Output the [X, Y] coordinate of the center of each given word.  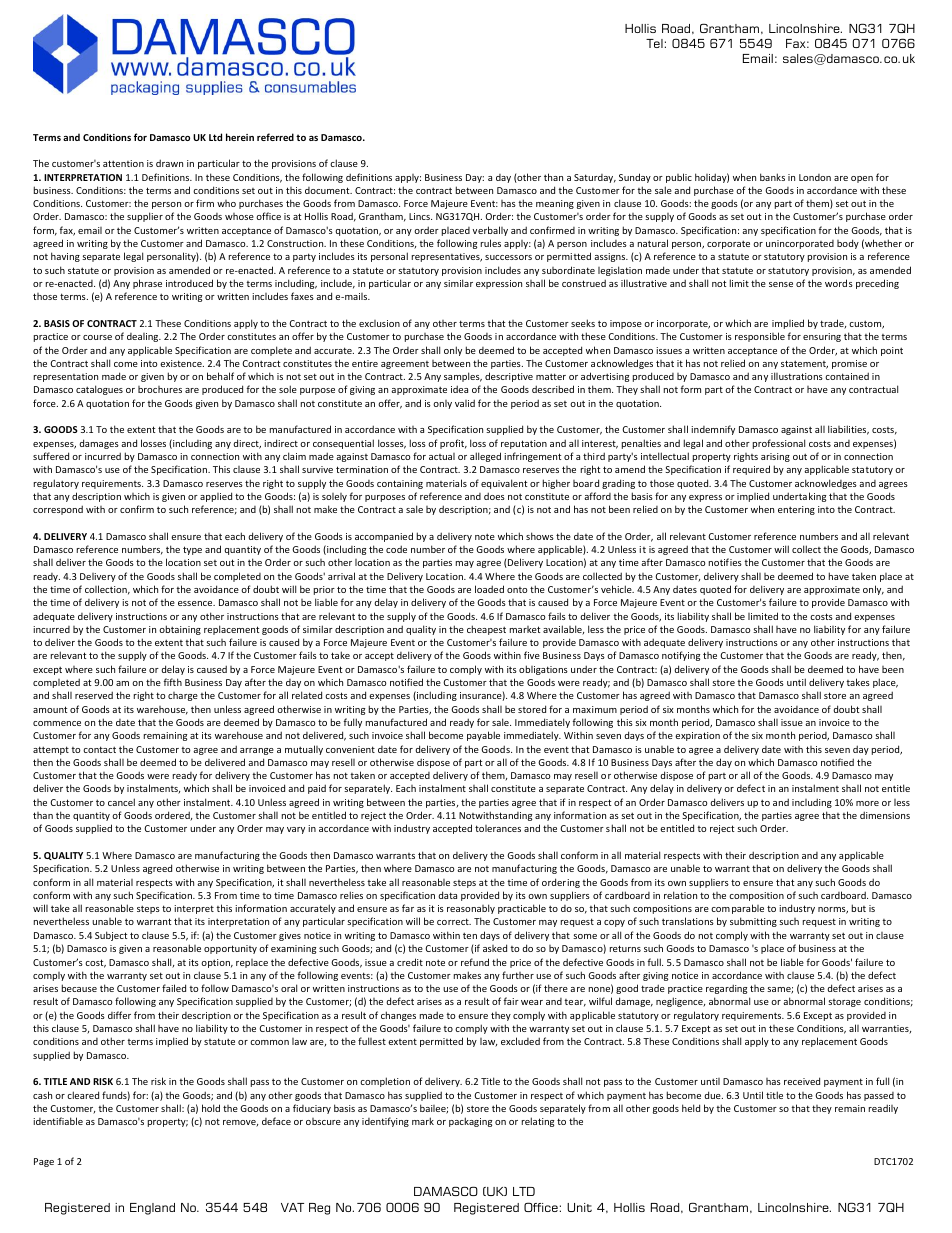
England [152, 1209]
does [494, 496]
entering [796, 510]
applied [216, 497]
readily [883, 1109]
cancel [121, 802]
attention [123, 163]
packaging [470, 1122]
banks [772, 177]
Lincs [420, 216]
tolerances [498, 828]
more [867, 803]
